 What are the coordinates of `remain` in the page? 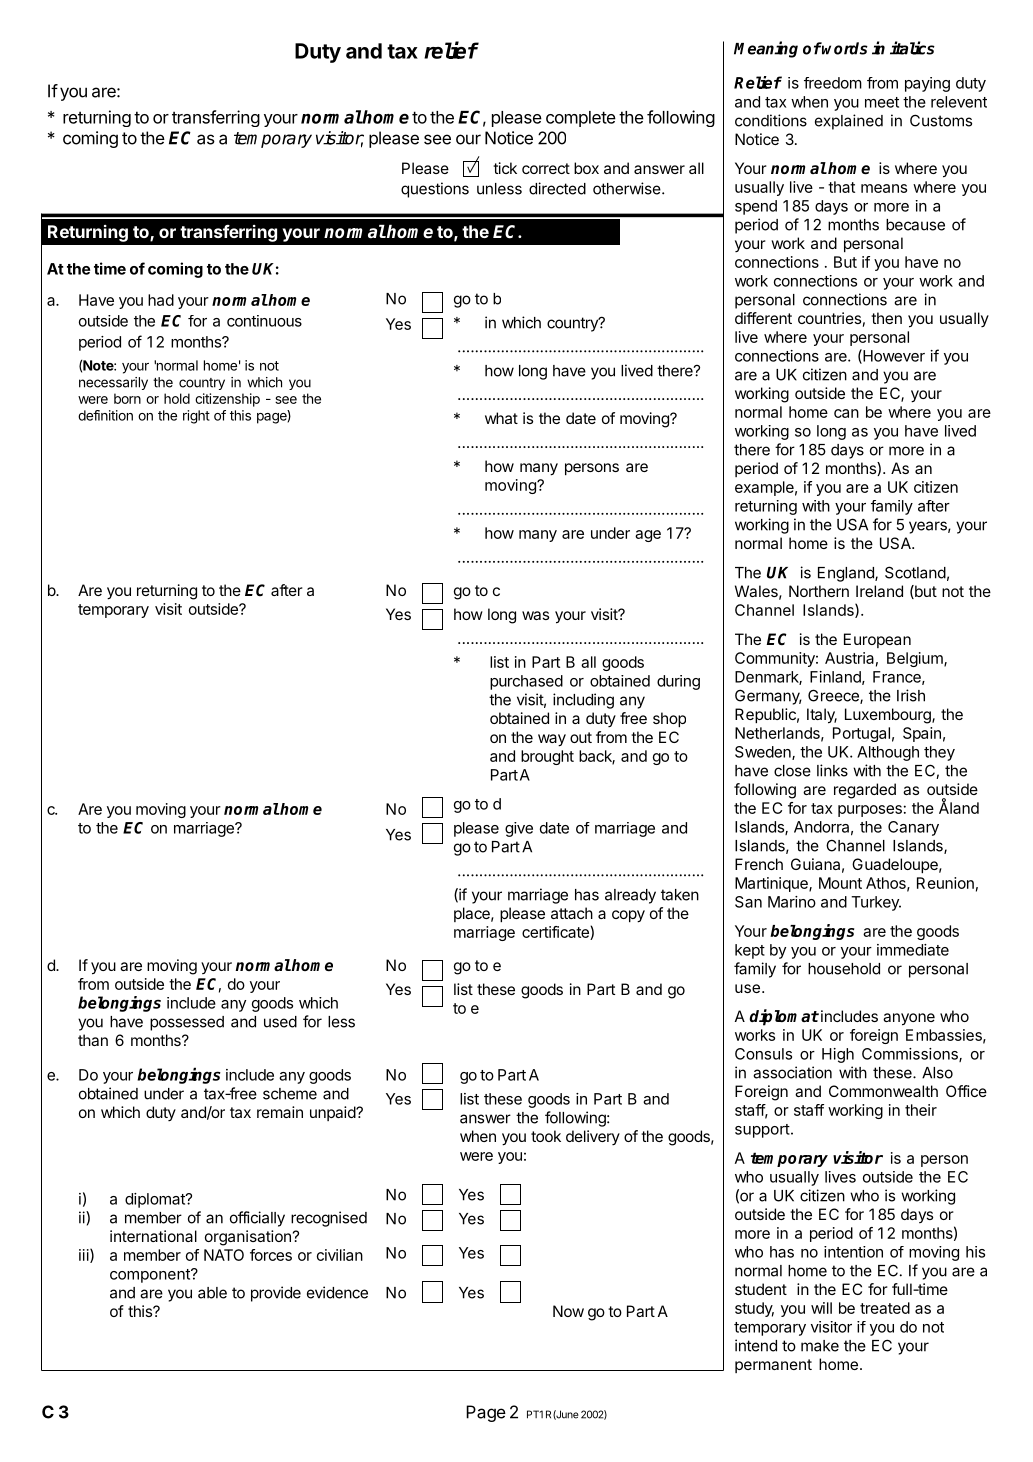 It's located at (280, 1112).
